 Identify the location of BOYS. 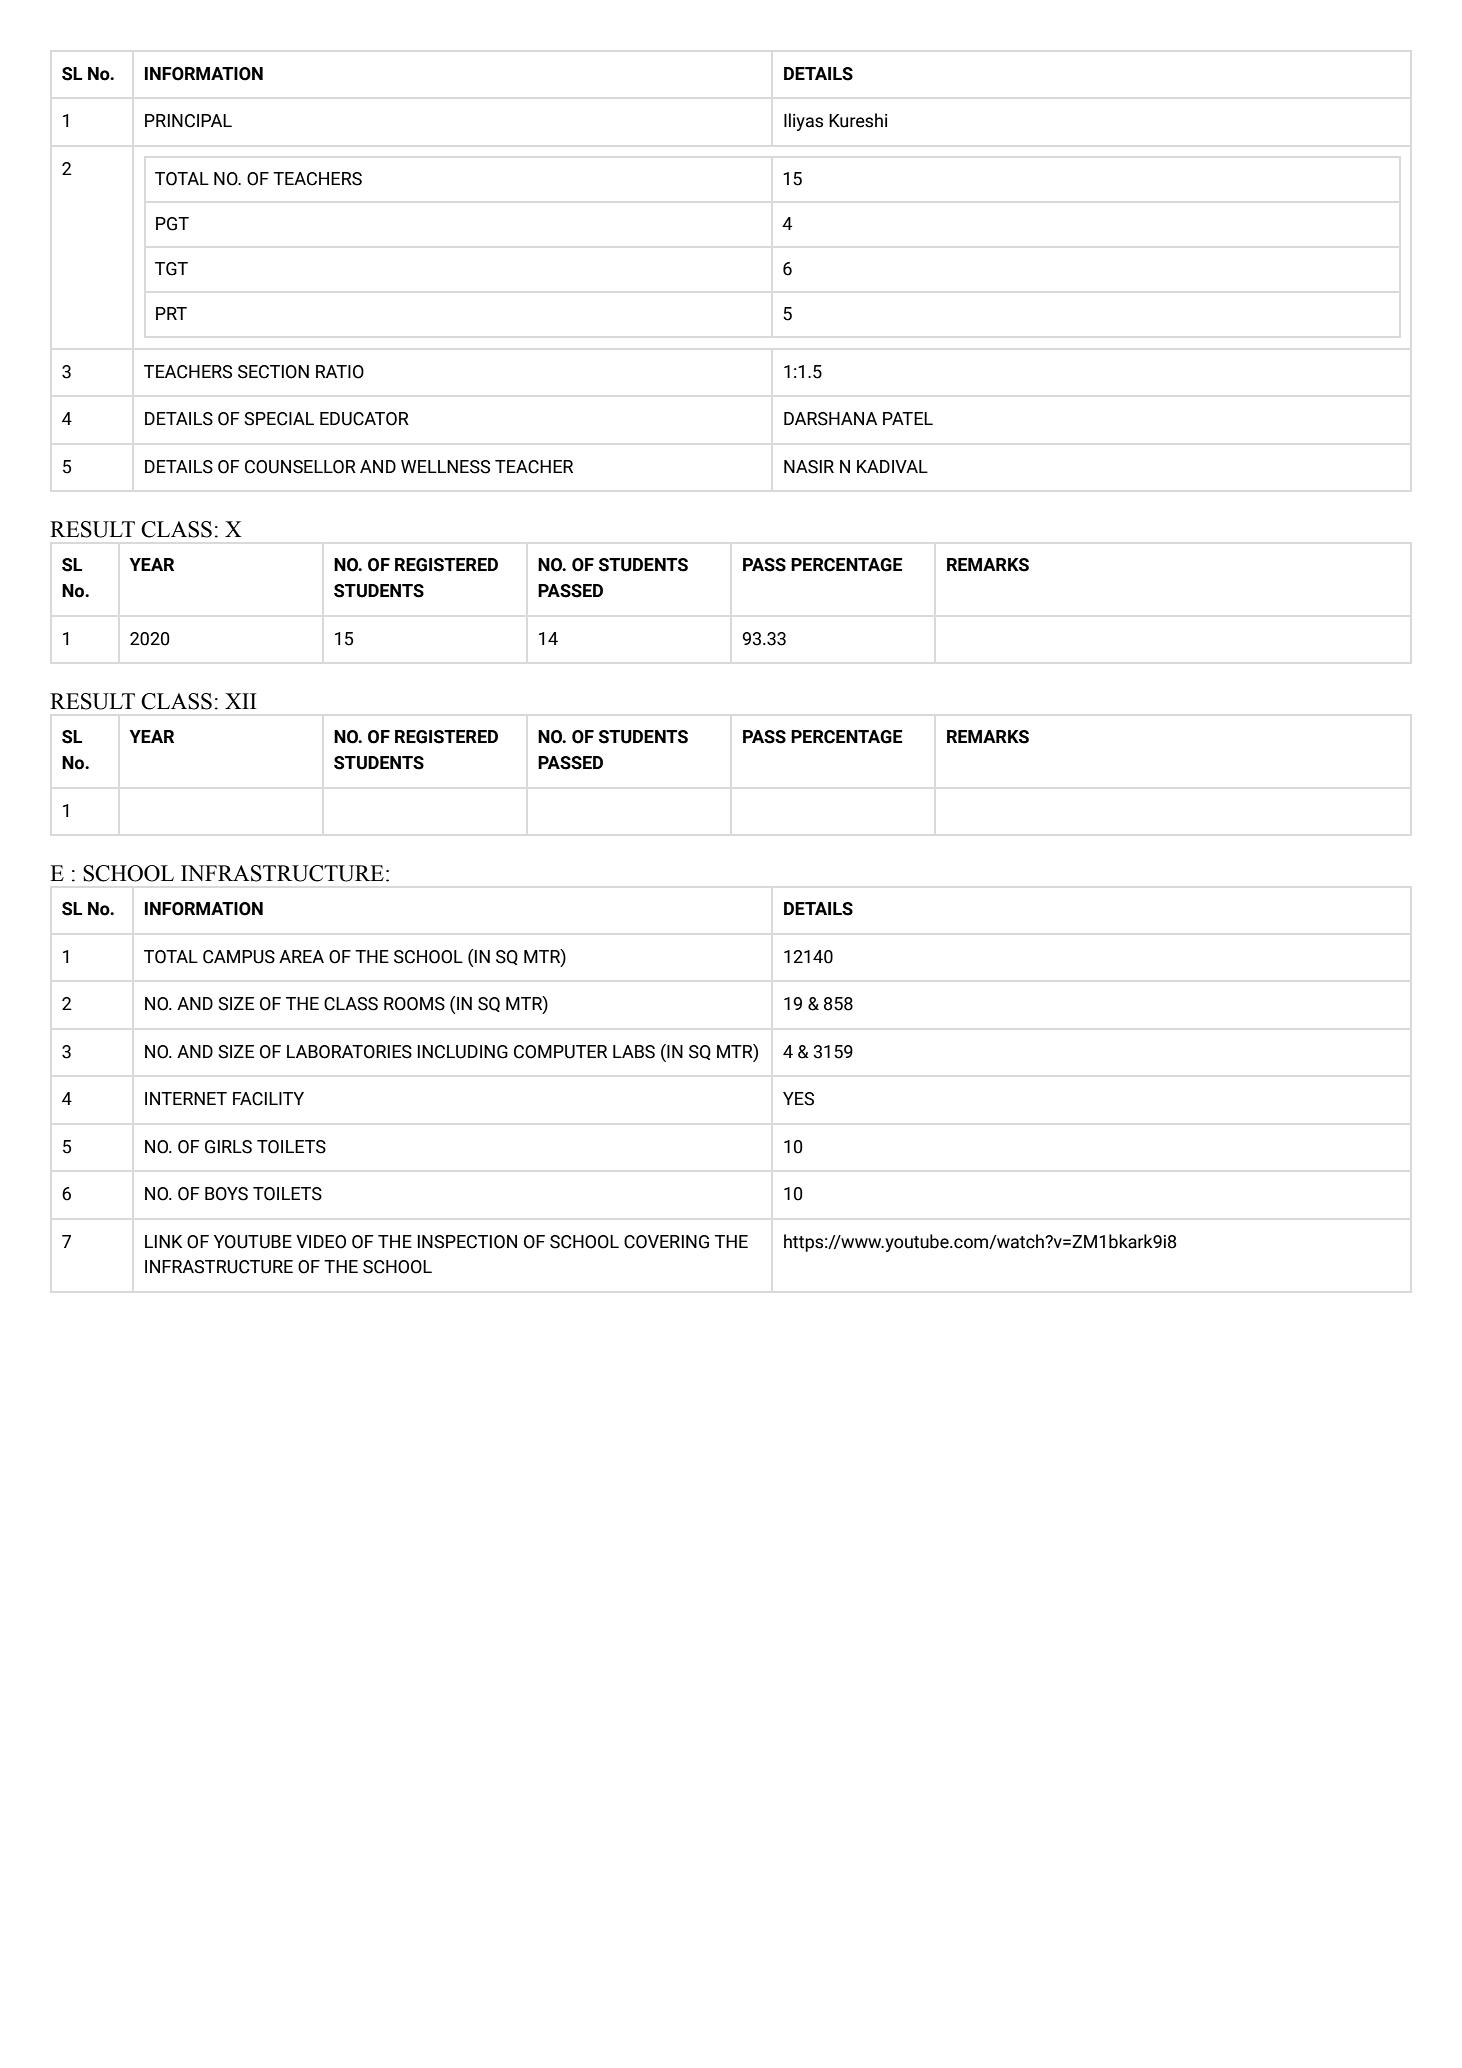
(226, 1194).
